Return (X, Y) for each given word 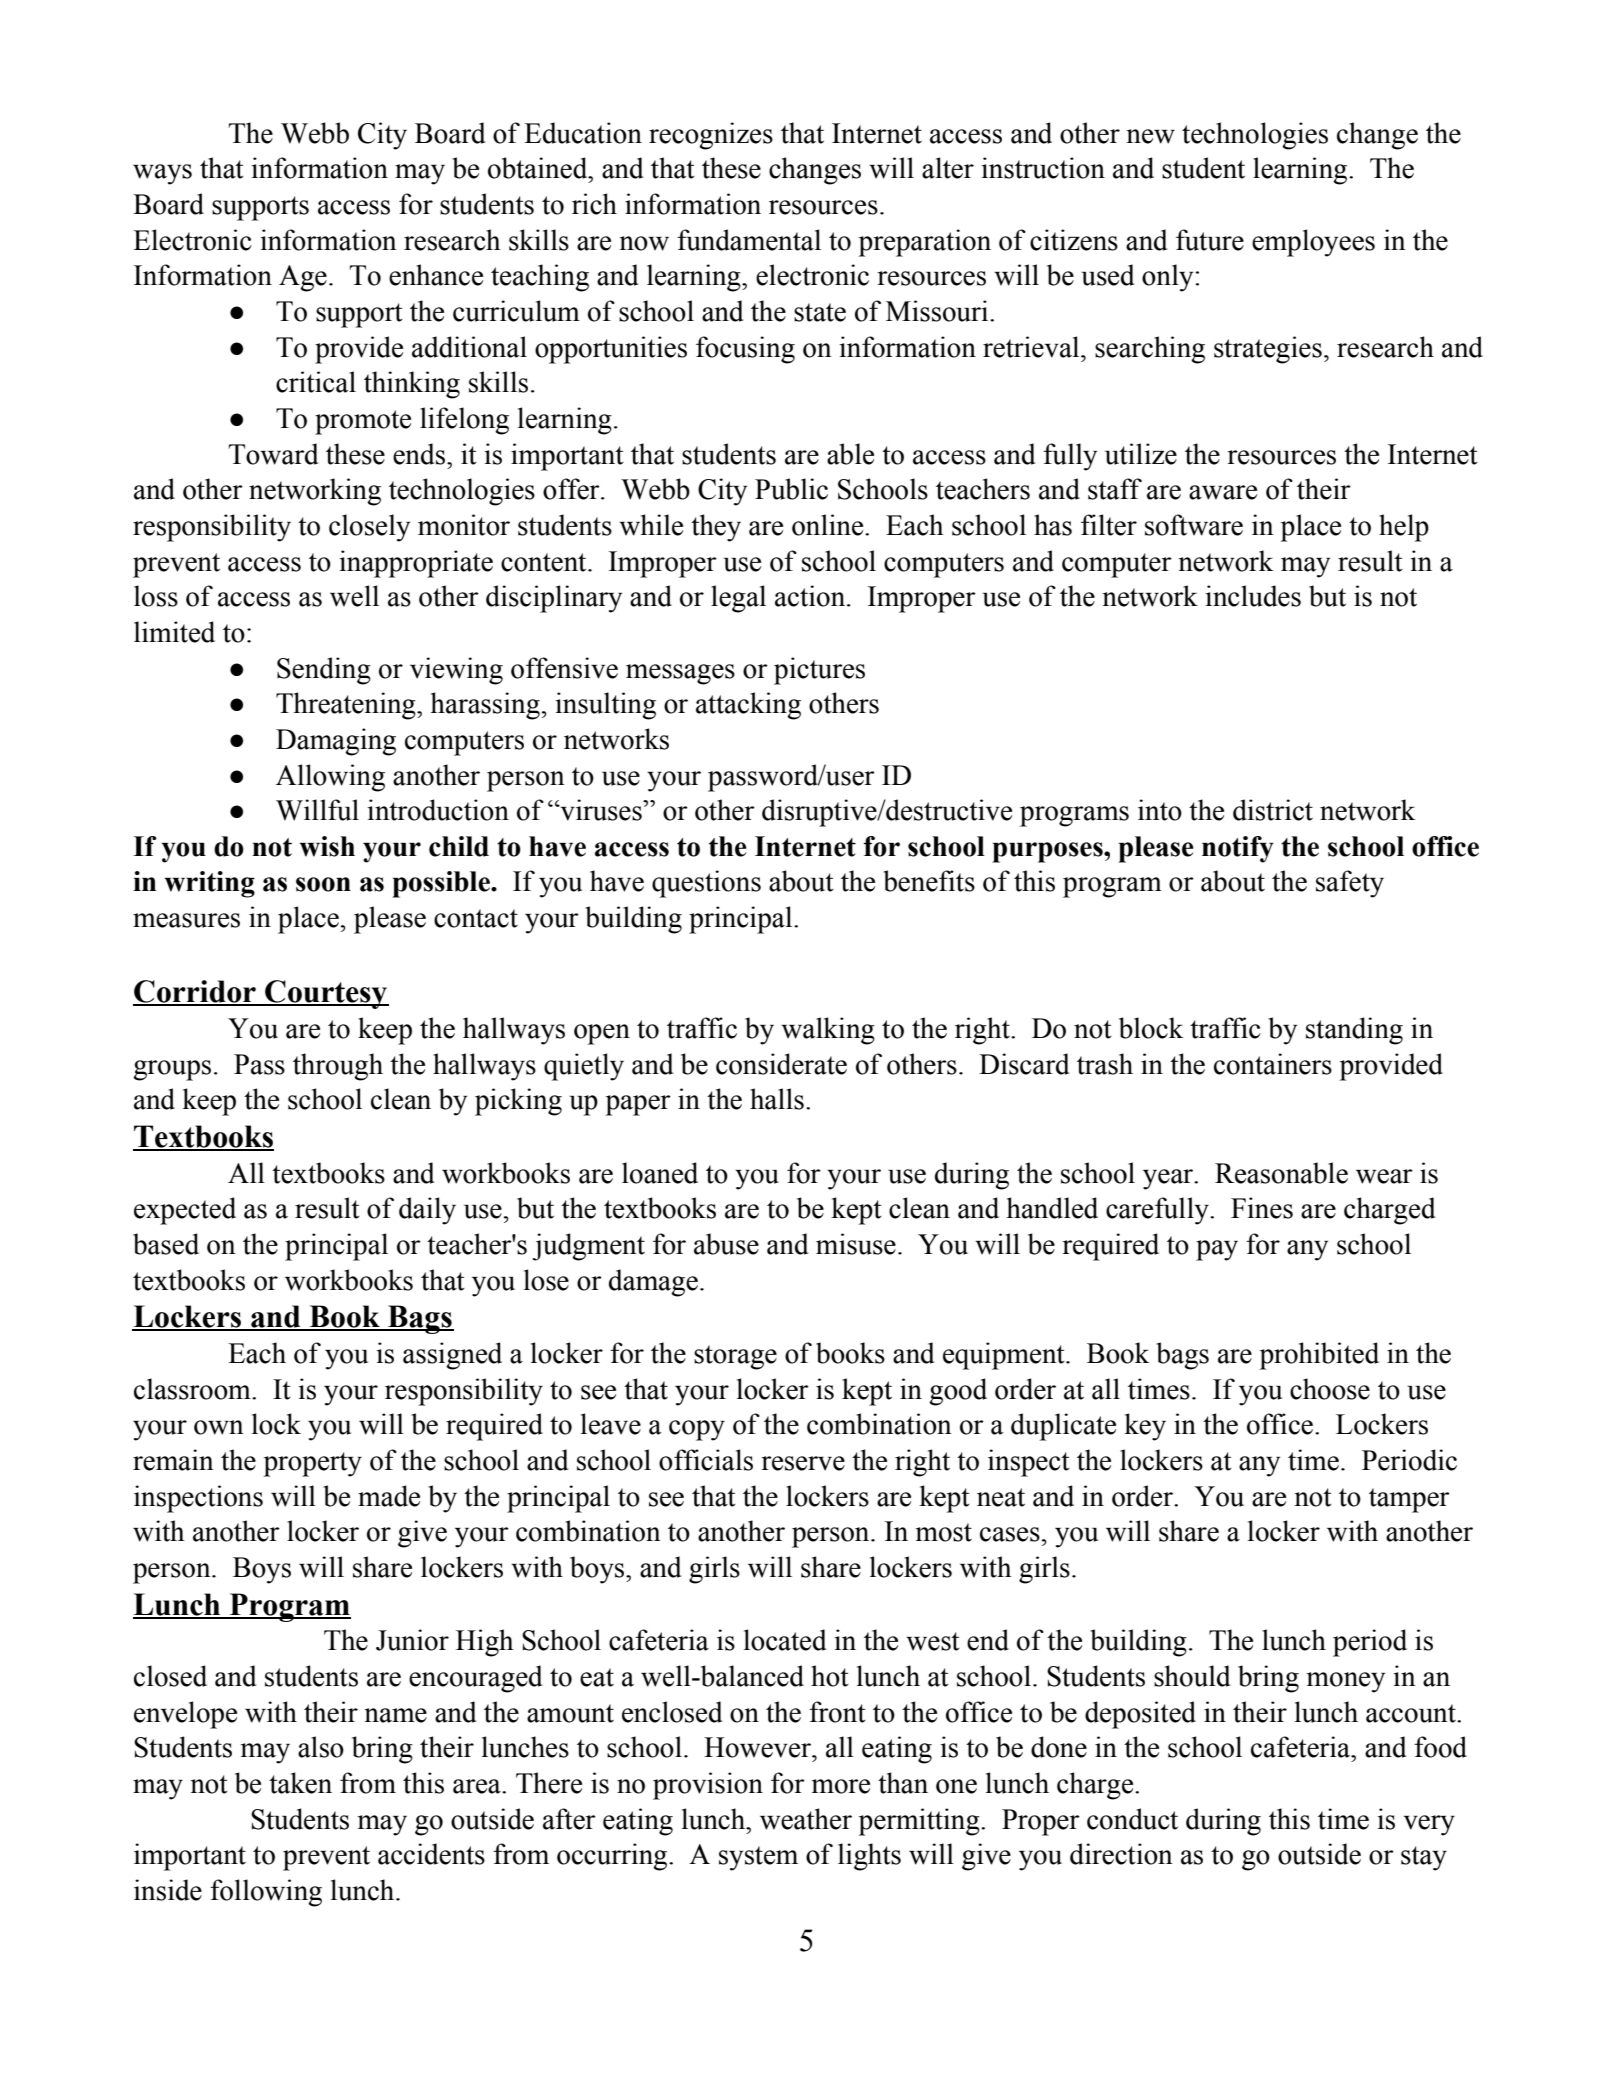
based (166, 1244)
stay (1424, 1858)
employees (1313, 243)
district (1273, 810)
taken (300, 1783)
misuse (856, 1244)
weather (806, 1819)
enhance (436, 275)
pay (1217, 1250)
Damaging (336, 742)
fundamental (749, 240)
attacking (748, 706)
